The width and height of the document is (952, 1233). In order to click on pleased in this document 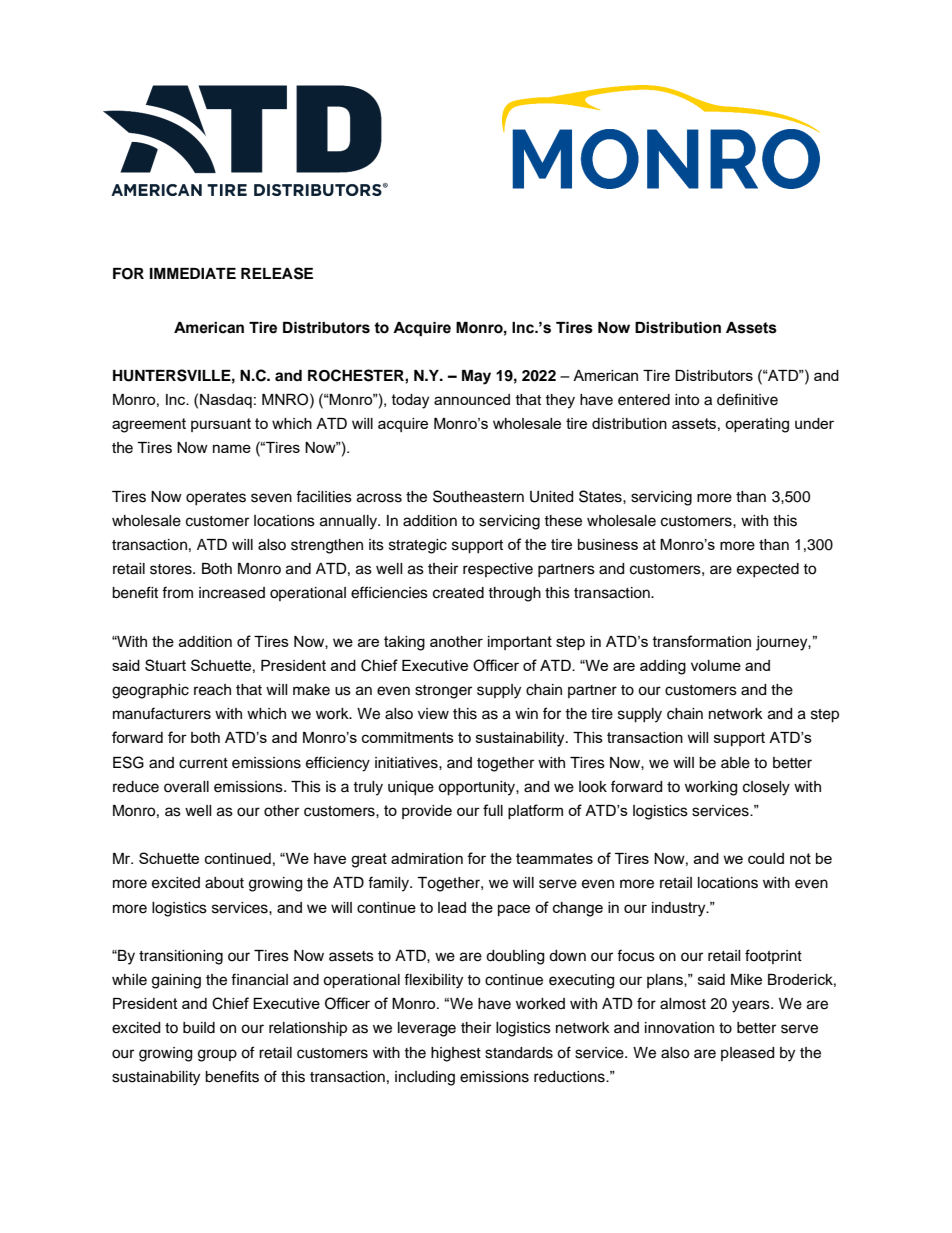, I will do `click(747, 1054)`.
